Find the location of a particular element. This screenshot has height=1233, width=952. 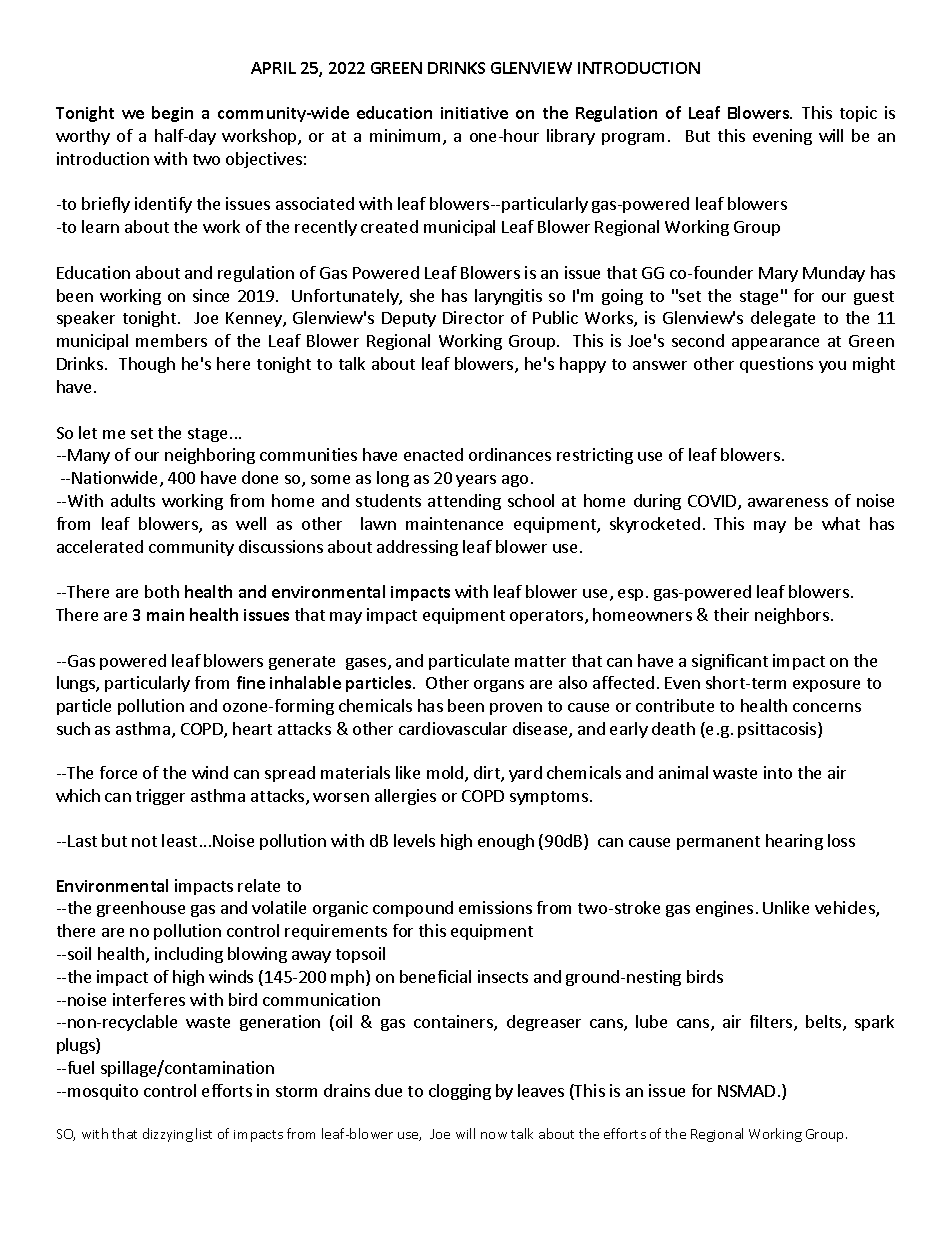

begin is located at coordinates (172, 114).
